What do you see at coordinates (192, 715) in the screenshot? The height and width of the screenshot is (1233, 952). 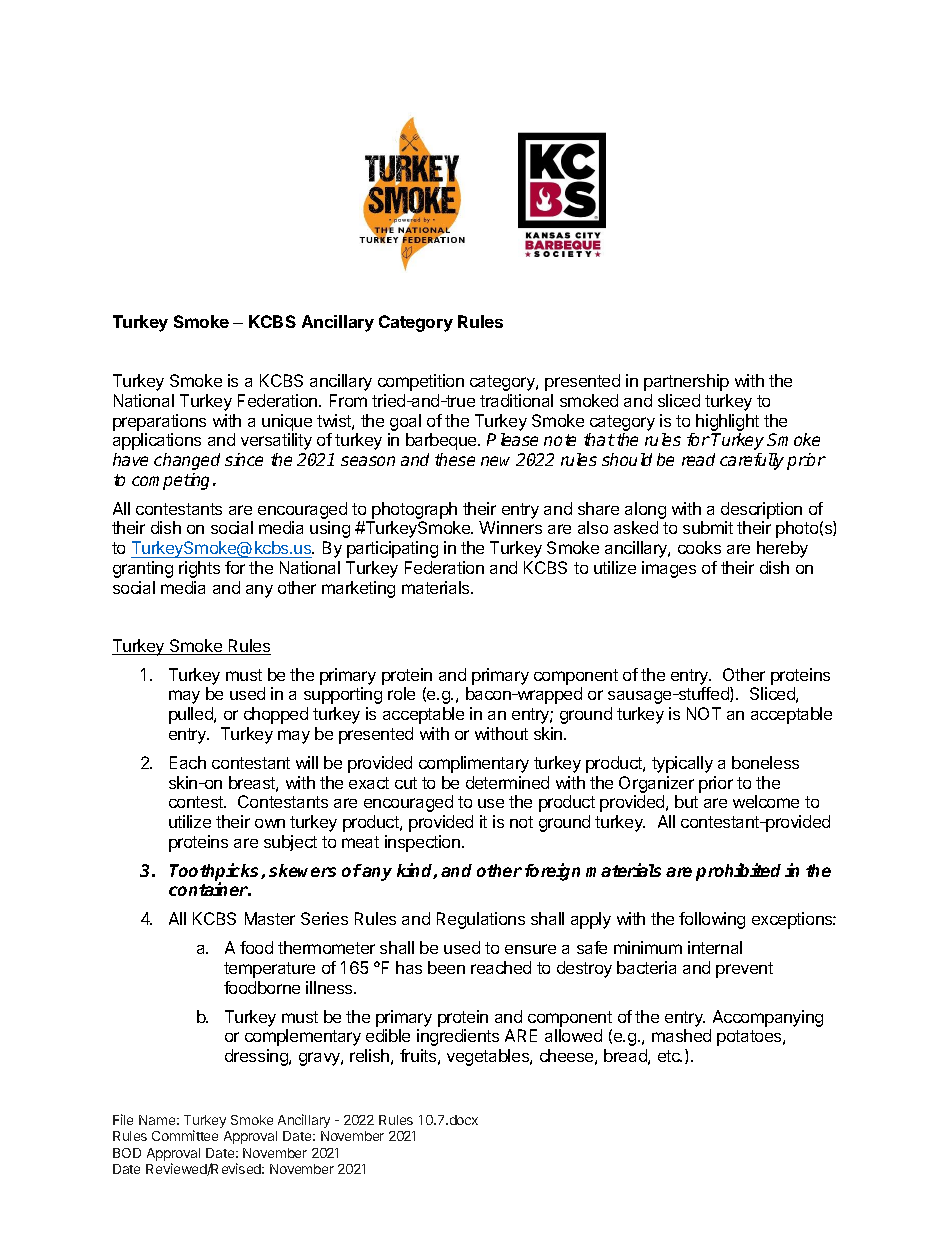 I see `pulled` at bounding box center [192, 715].
